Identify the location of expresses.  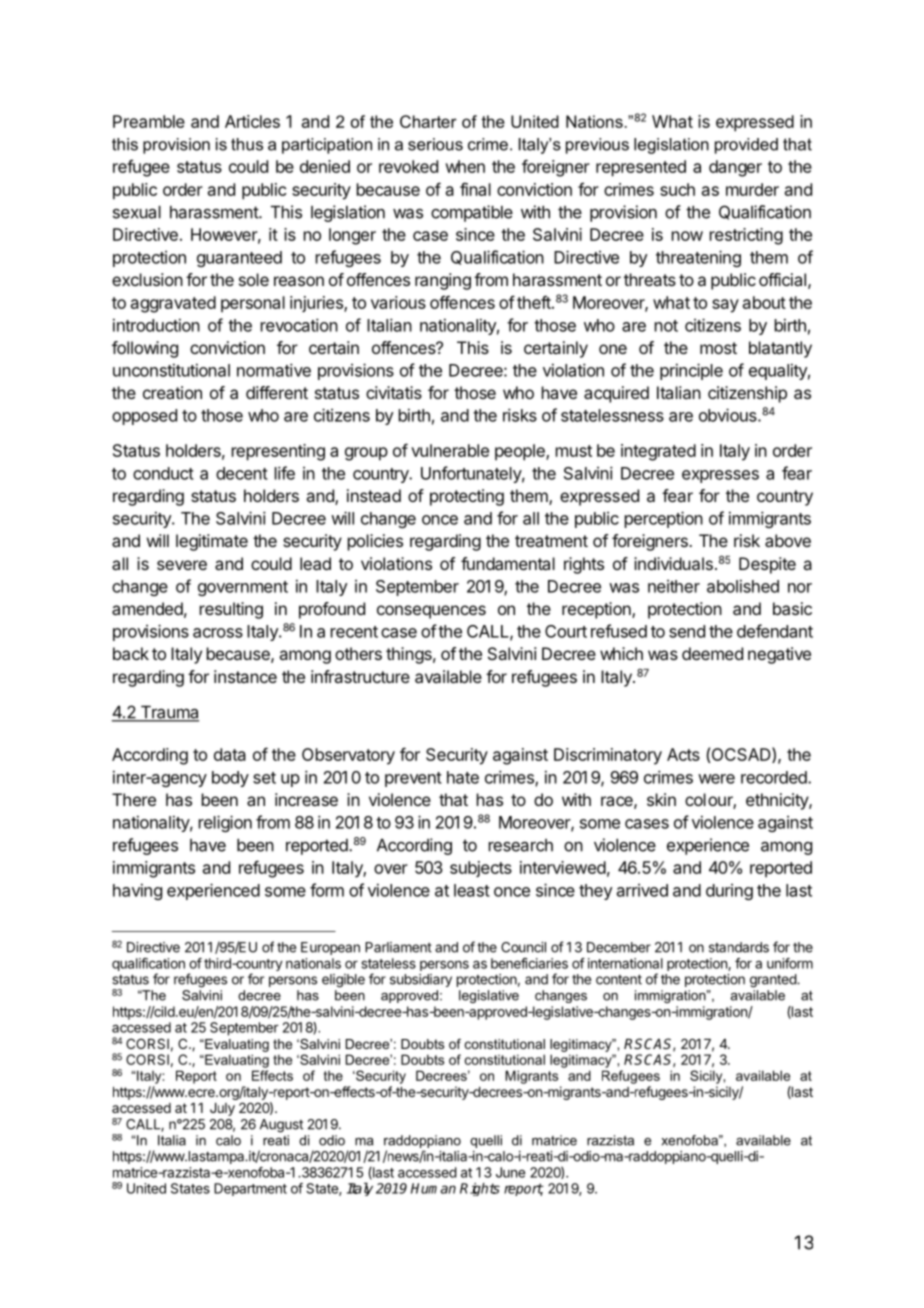
(720, 476).
